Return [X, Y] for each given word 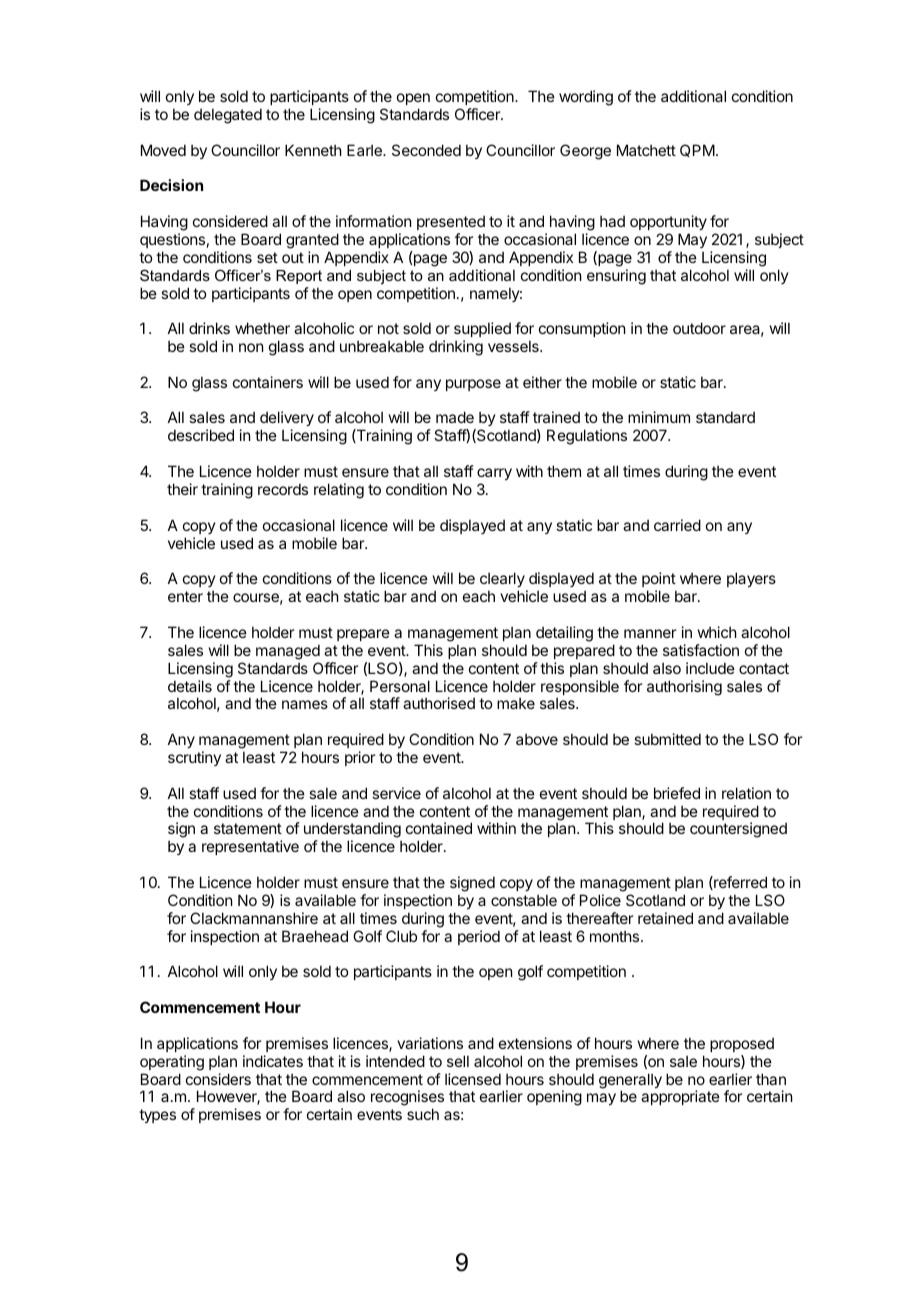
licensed [473, 1079]
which [717, 632]
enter [185, 596]
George [585, 152]
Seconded [426, 150]
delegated [228, 116]
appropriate [680, 1097]
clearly [503, 581]
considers [218, 1079]
